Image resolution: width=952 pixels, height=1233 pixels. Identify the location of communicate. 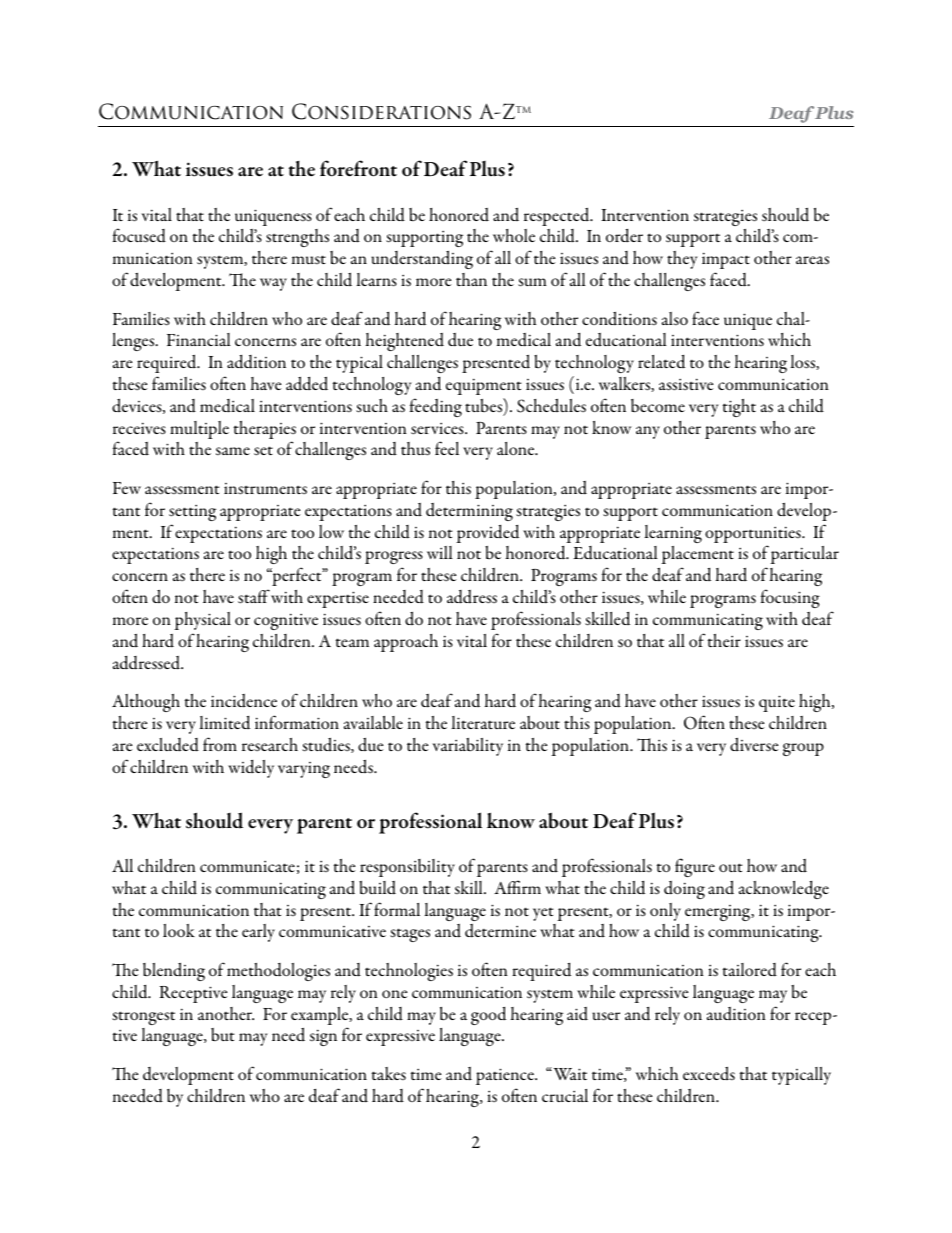
(247, 866).
